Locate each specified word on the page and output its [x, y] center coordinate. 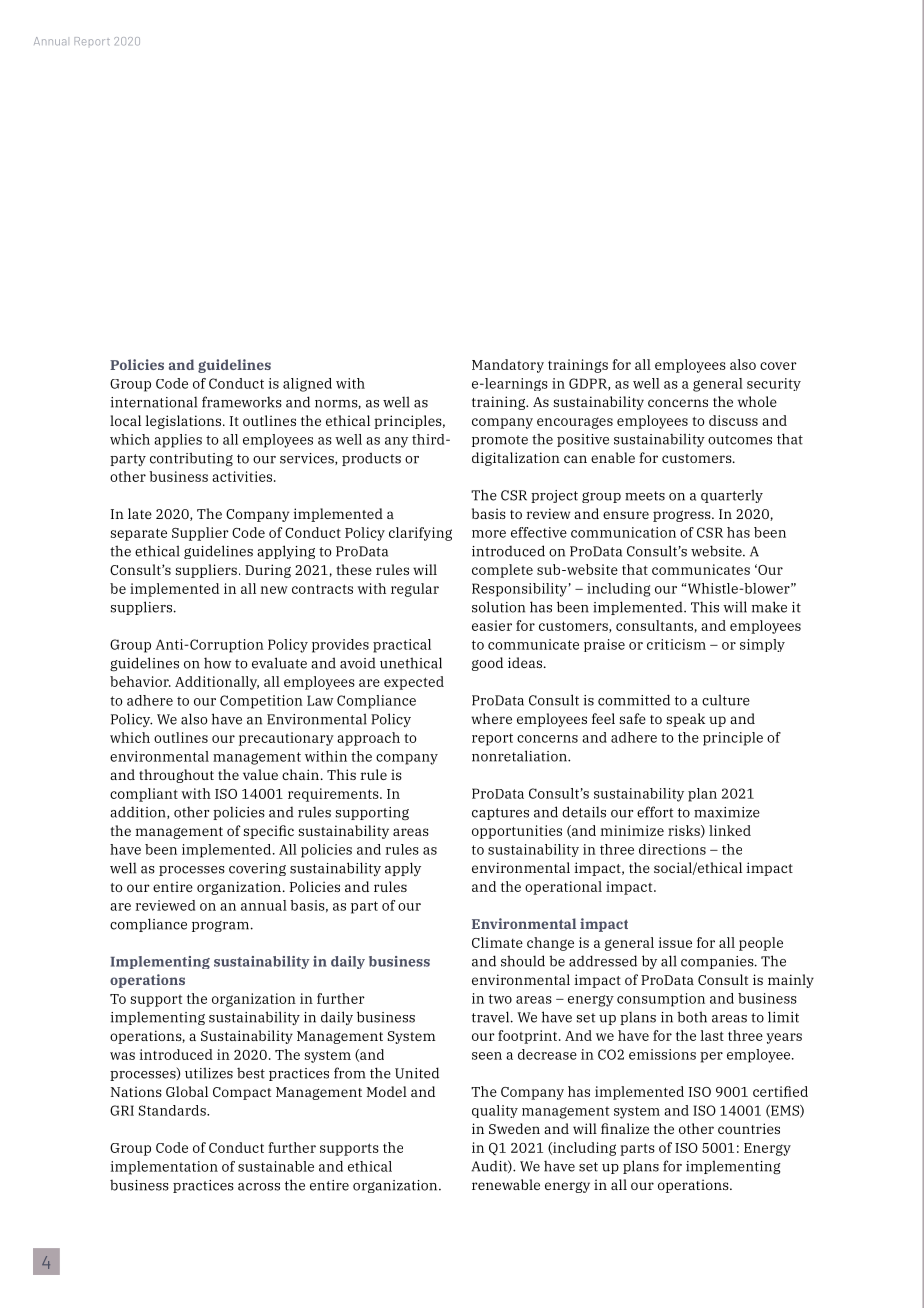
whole [757, 401]
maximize [727, 812]
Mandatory [508, 366]
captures [500, 814]
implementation [164, 1168]
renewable [506, 1184]
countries [749, 1128]
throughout [176, 776]
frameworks [242, 402]
